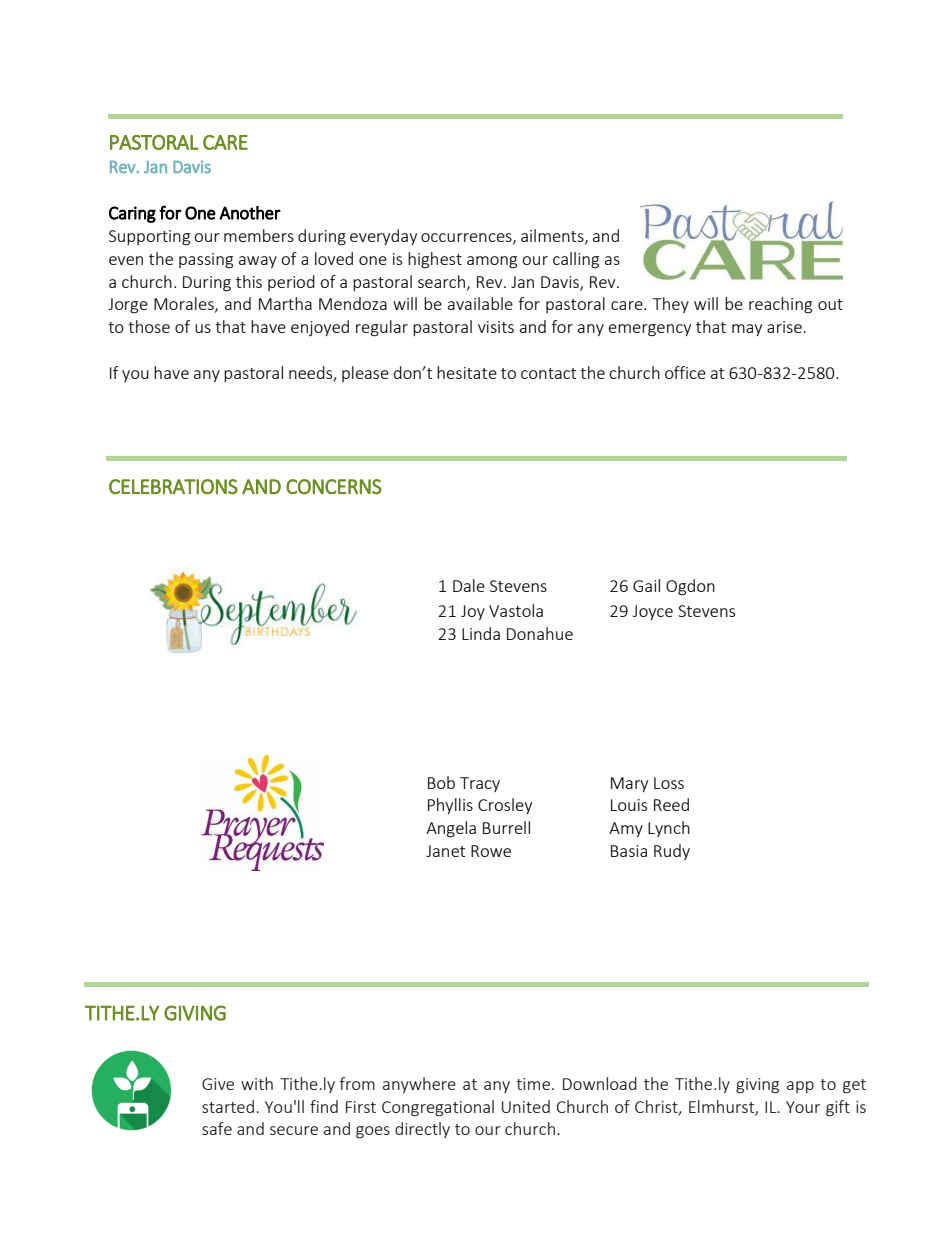 This screenshot has width=952, height=1233. Describe the element at coordinates (481, 633) in the screenshot. I see `Linda` at that location.
